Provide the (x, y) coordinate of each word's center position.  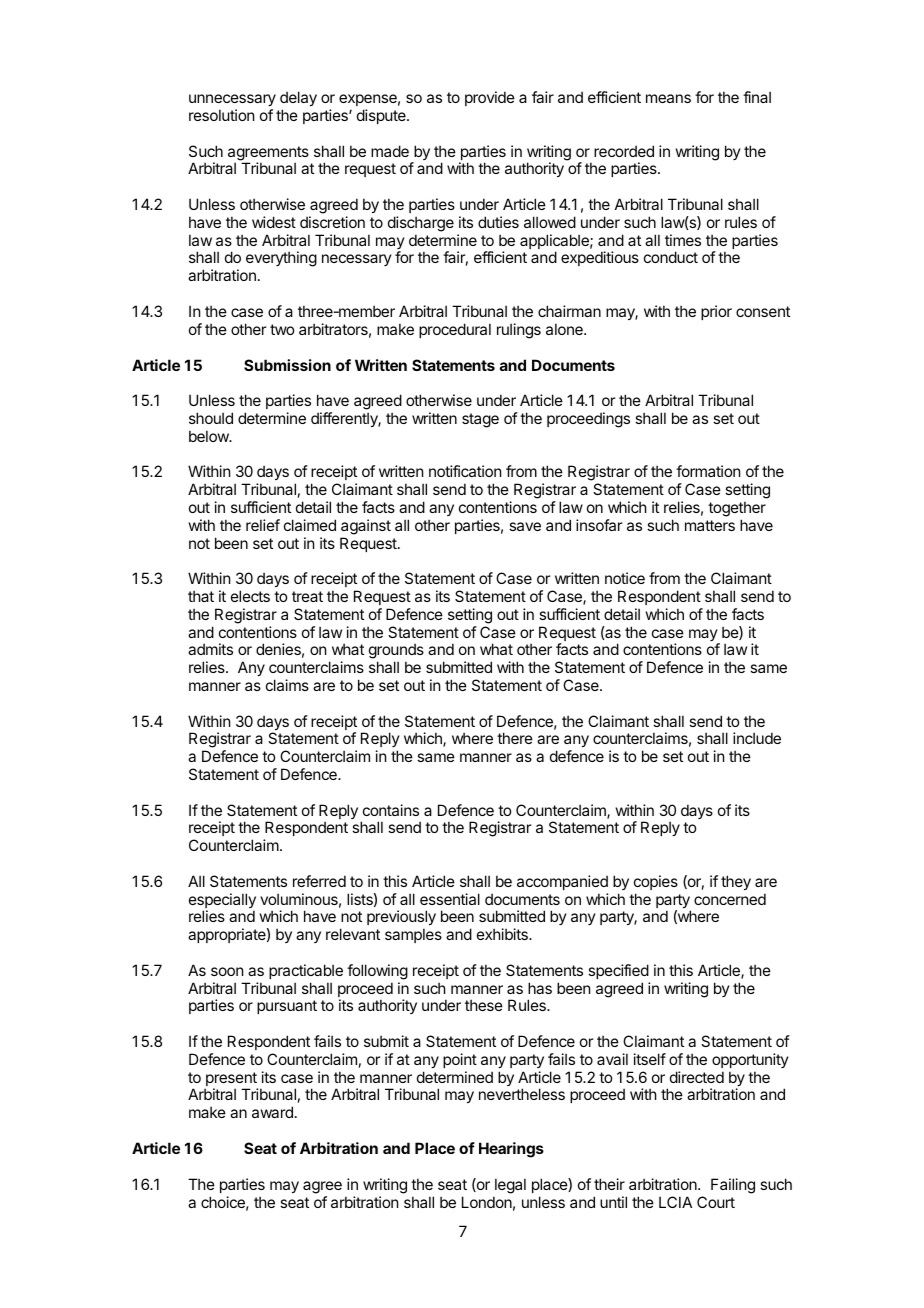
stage (480, 420)
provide (490, 98)
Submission (287, 365)
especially (222, 902)
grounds (396, 652)
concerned (730, 899)
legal (510, 1186)
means (668, 98)
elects (250, 596)
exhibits (503, 934)
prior (716, 312)
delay (298, 100)
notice (625, 578)
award (272, 1112)
